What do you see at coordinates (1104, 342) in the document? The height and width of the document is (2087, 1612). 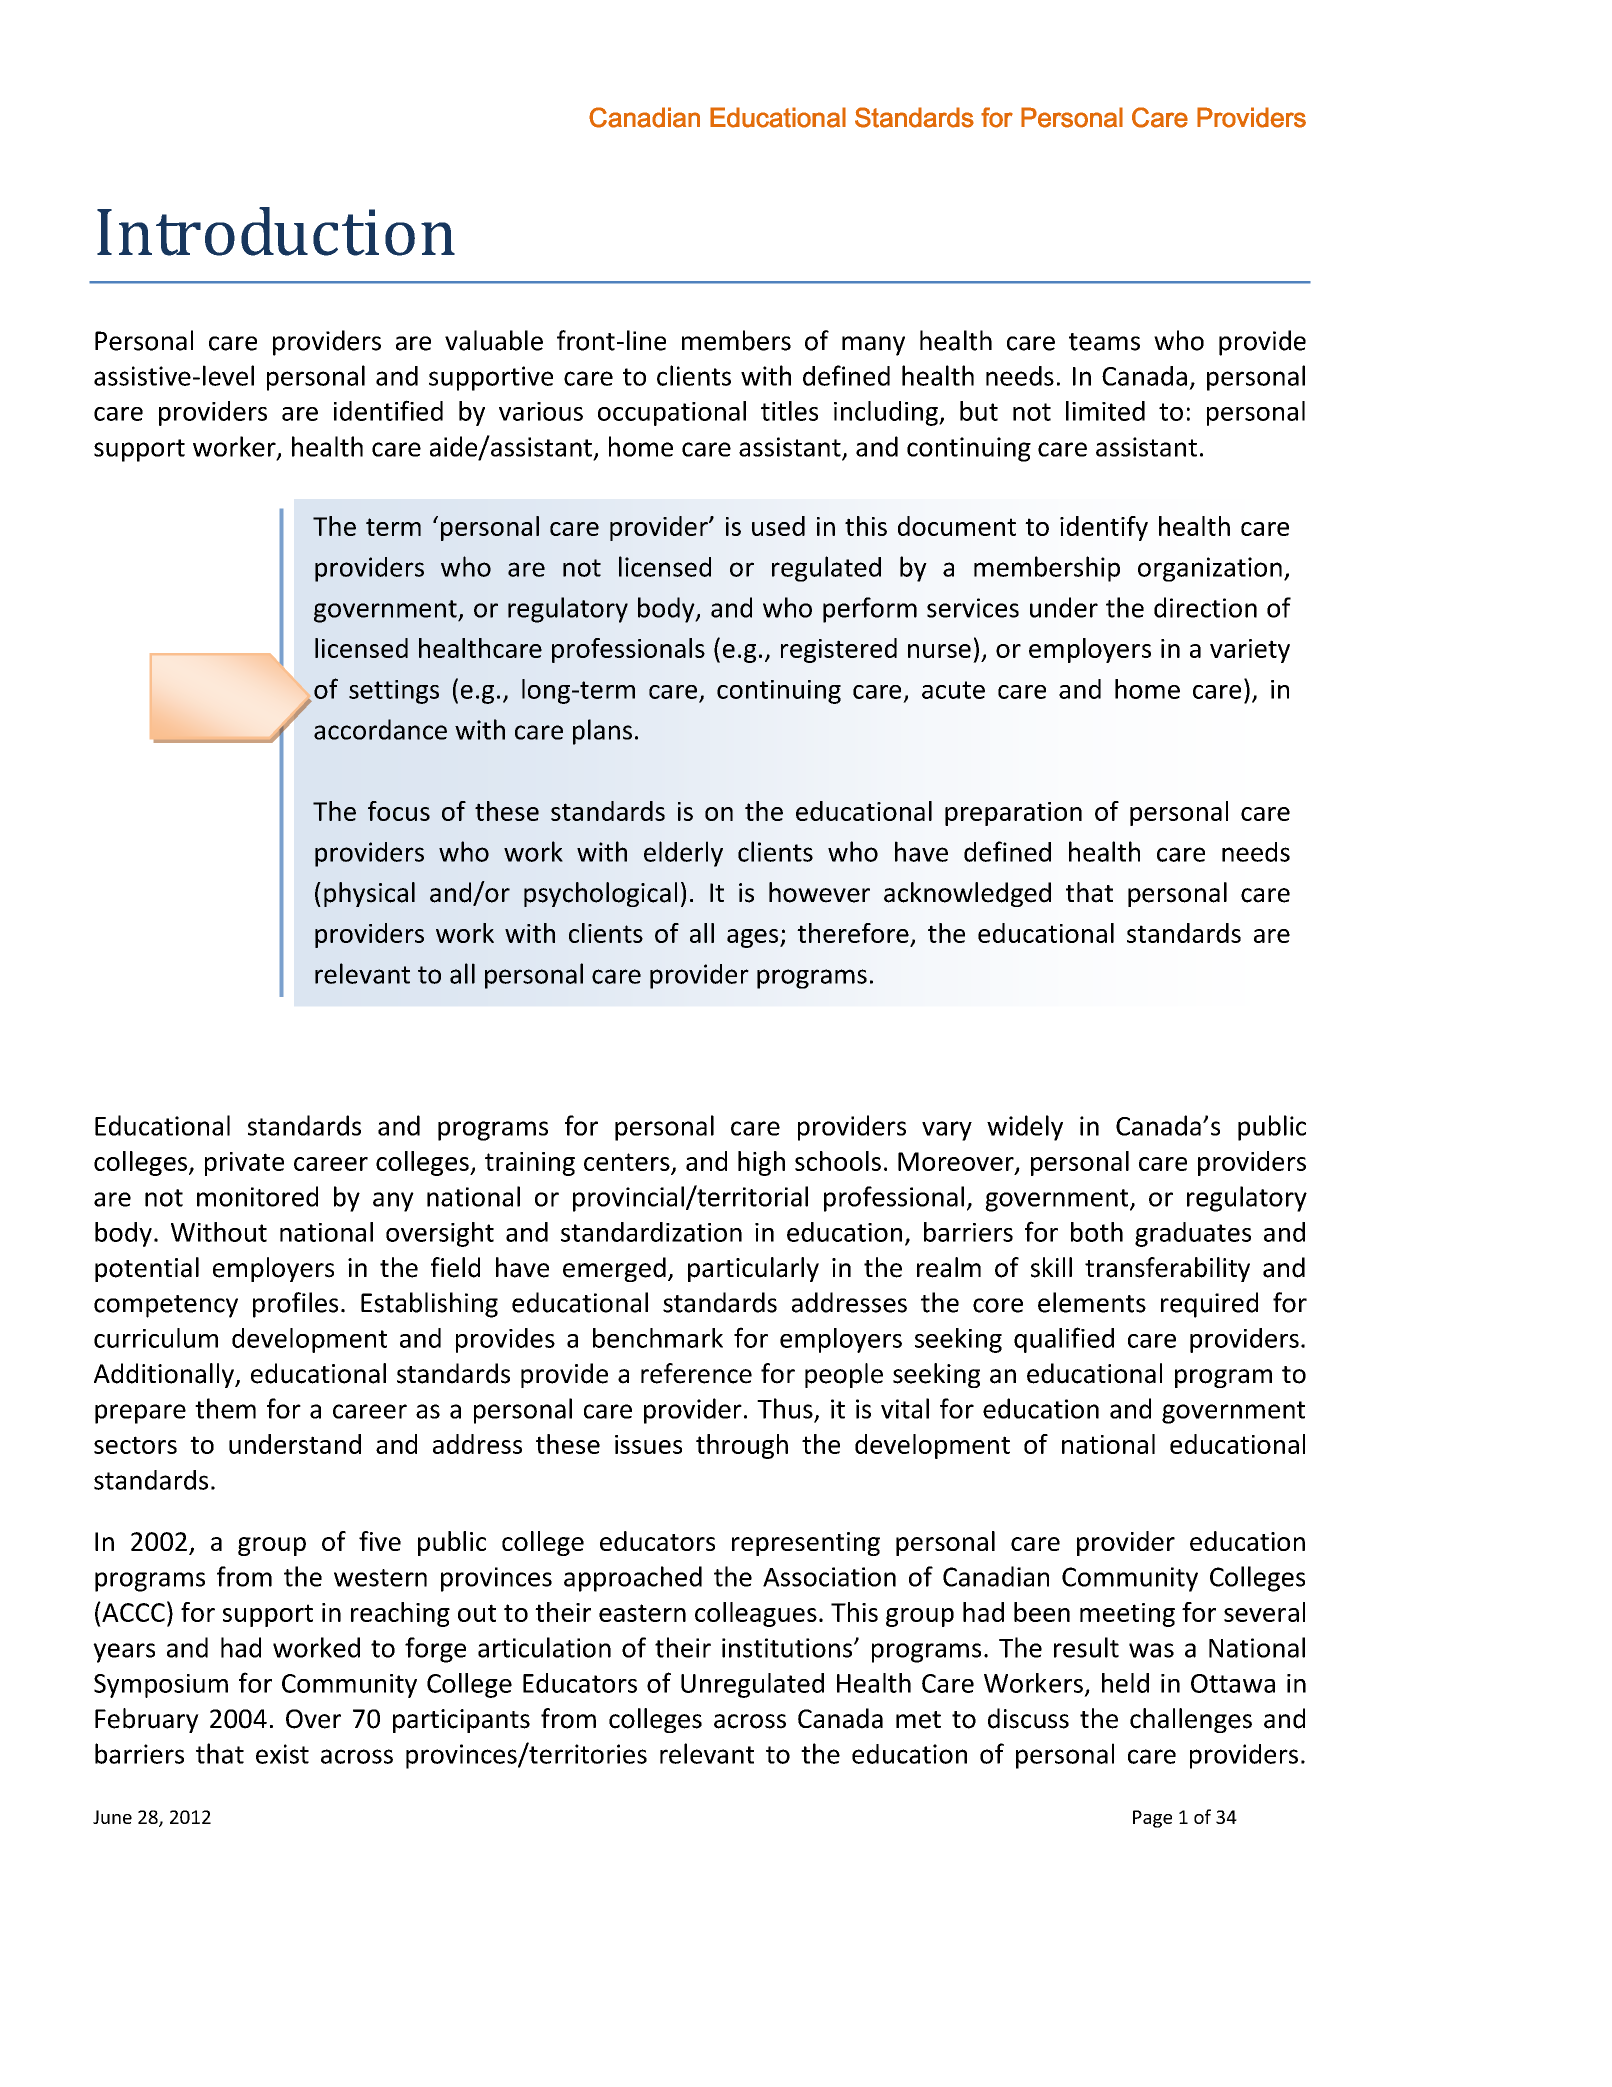 I see `teams` at bounding box center [1104, 342].
